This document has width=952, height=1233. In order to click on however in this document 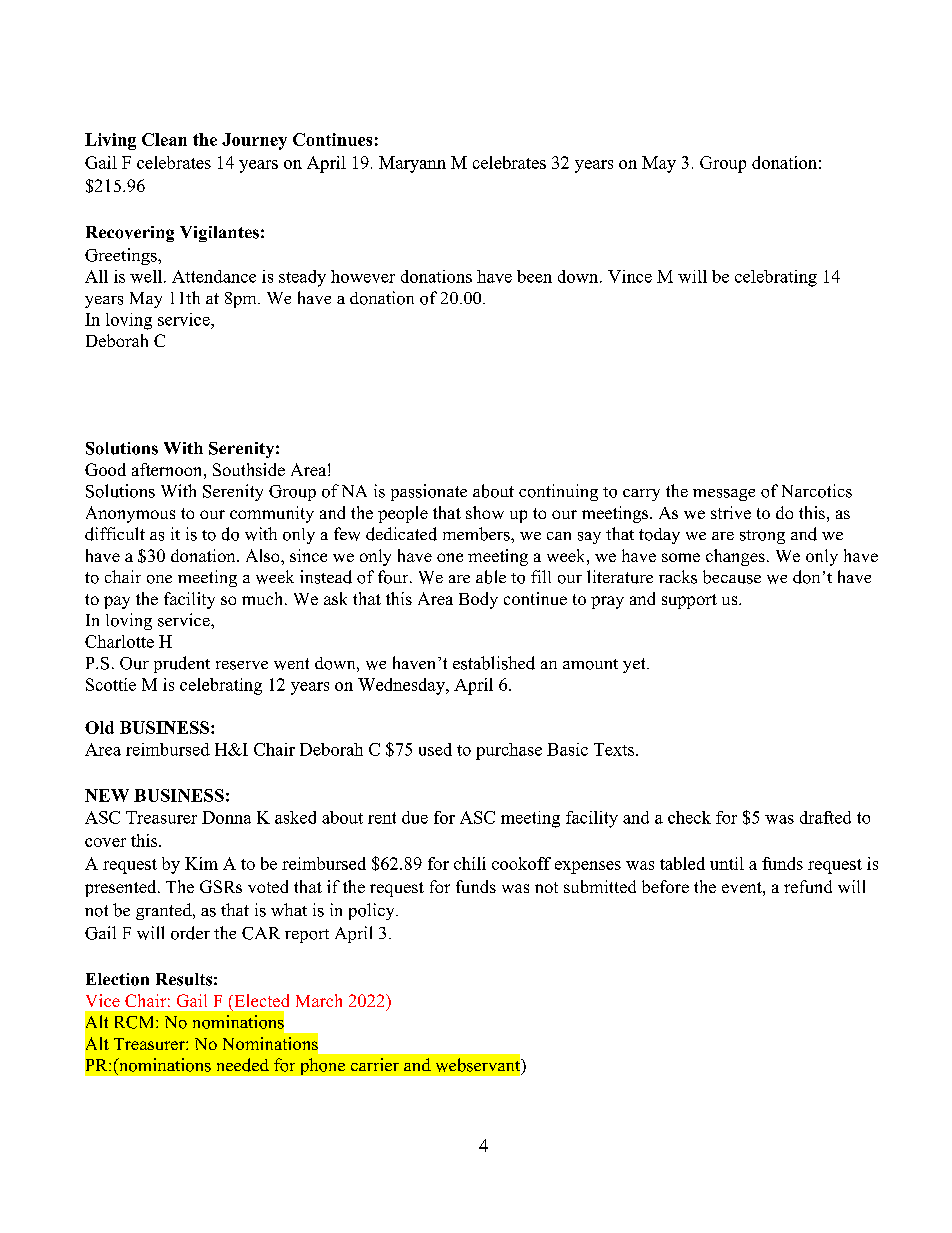, I will do `click(363, 276)`.
